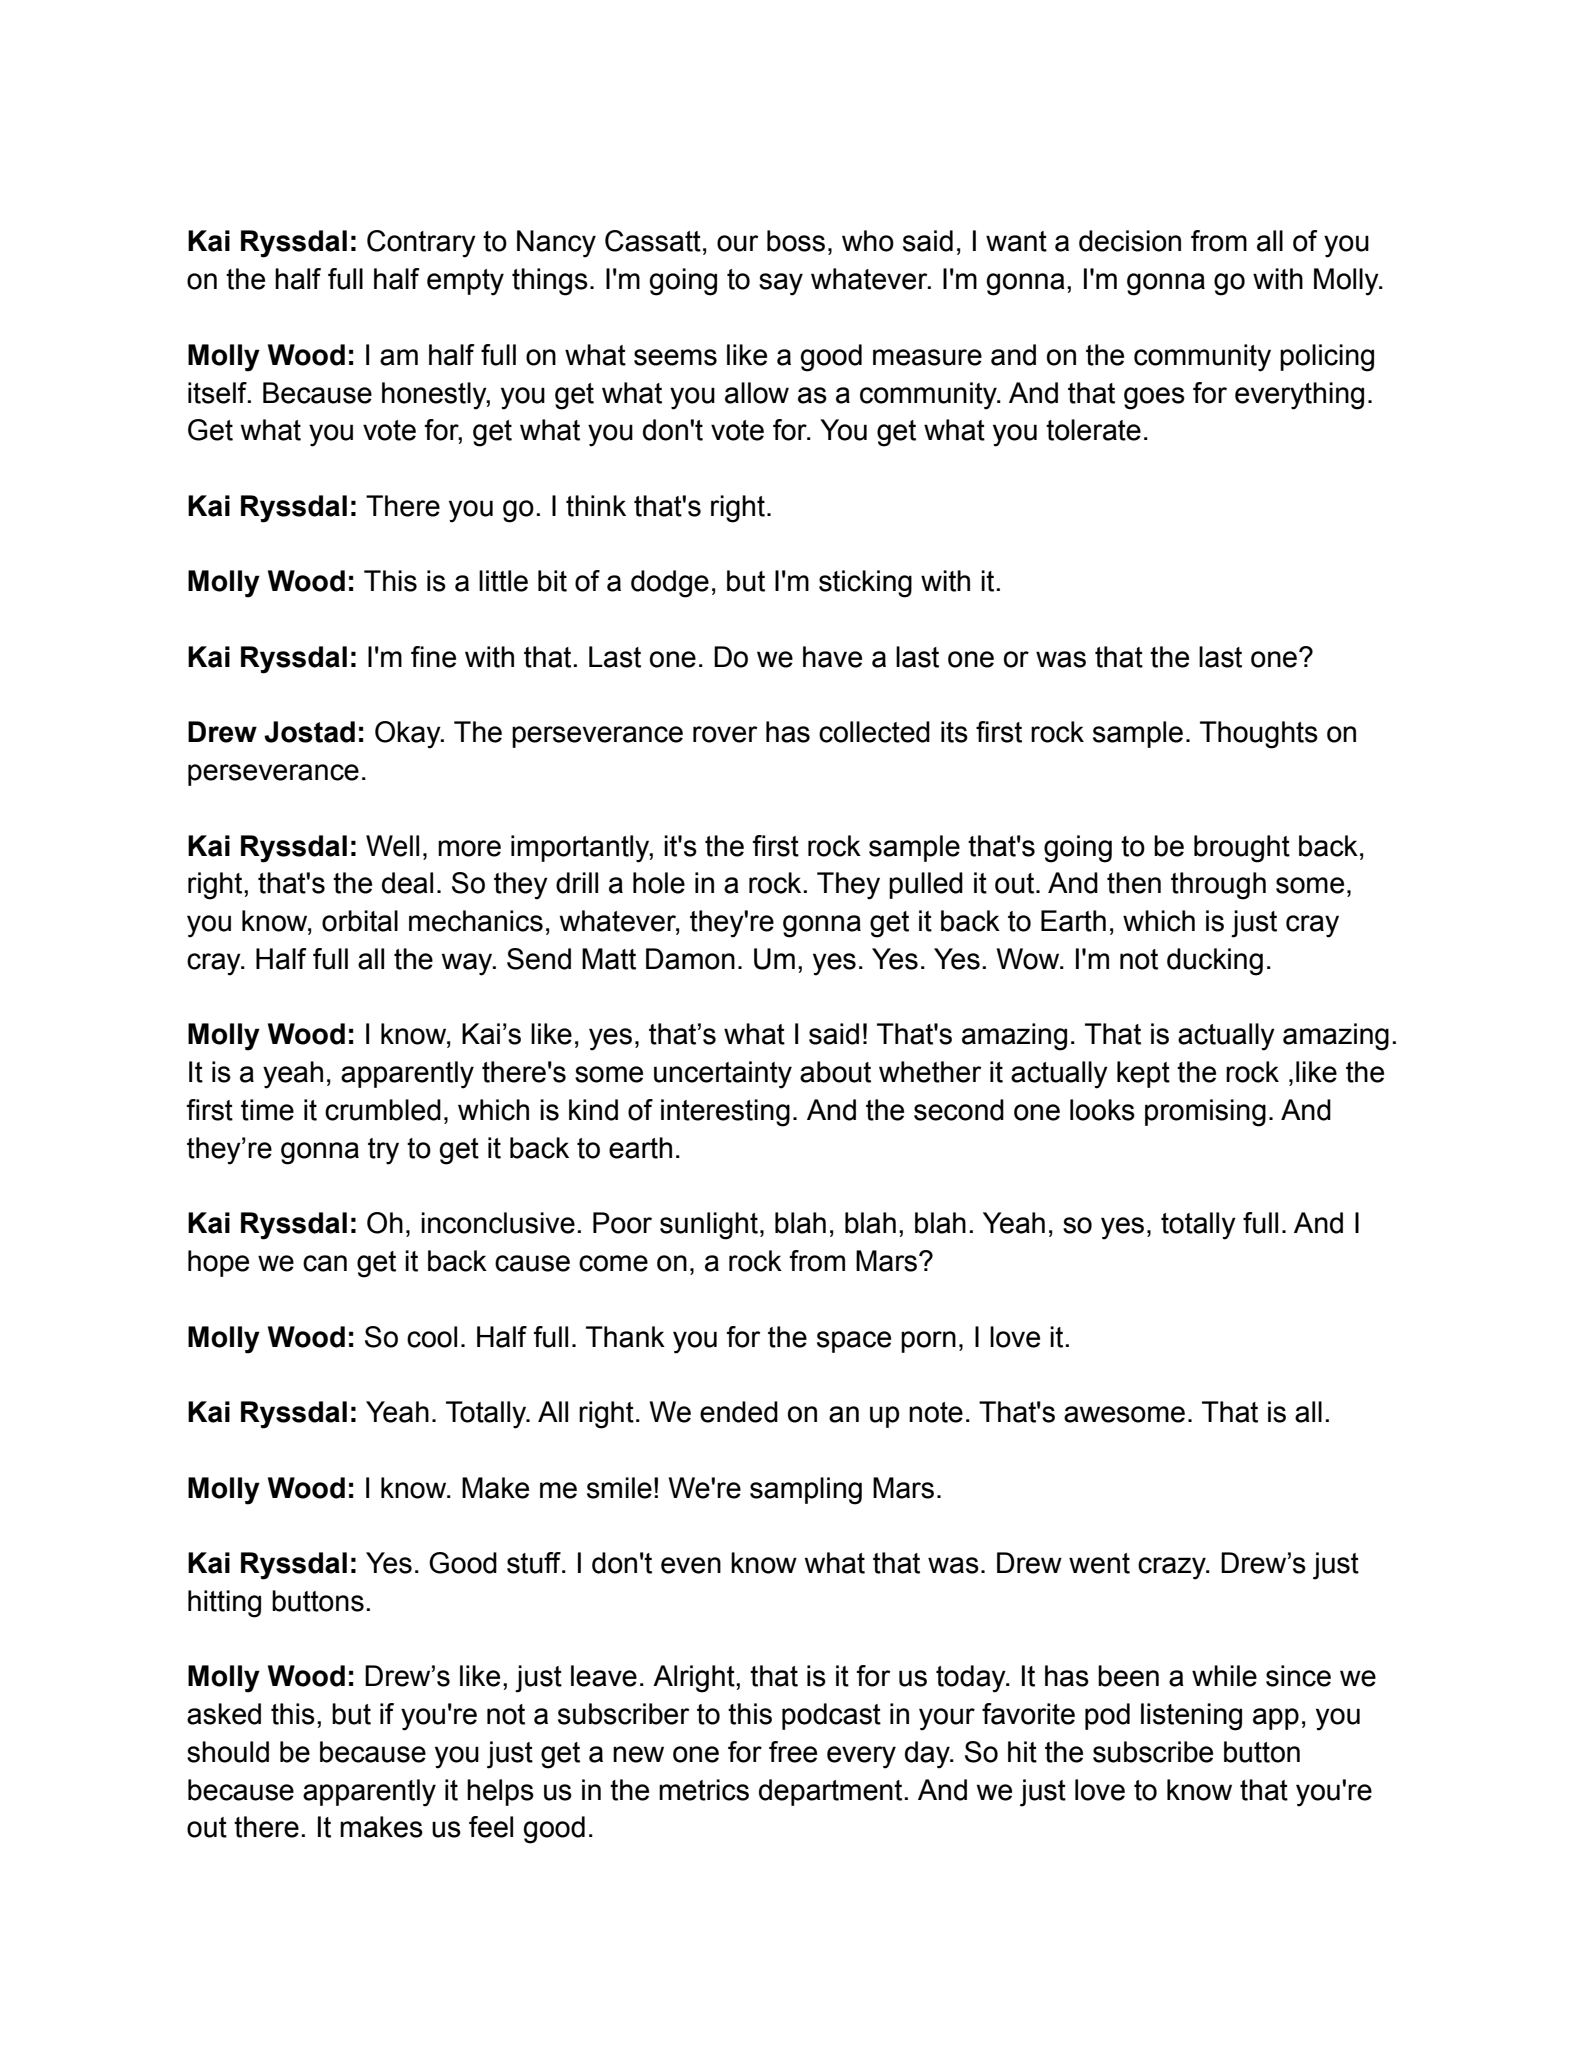 This screenshot has width=1589, height=2056. What do you see at coordinates (228, 1752) in the screenshot?
I see `should` at bounding box center [228, 1752].
